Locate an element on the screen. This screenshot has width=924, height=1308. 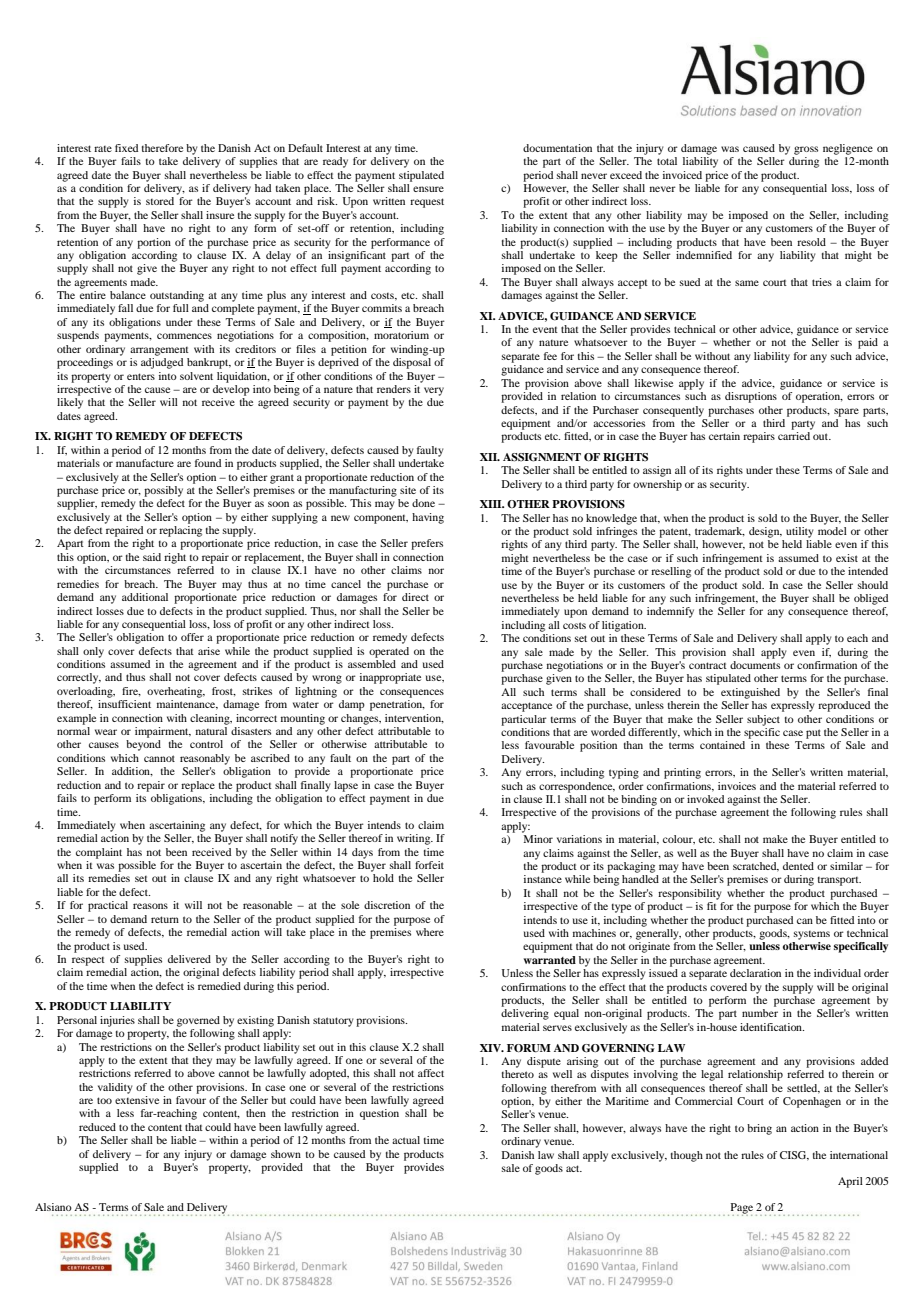
stored is located at coordinates (160, 201).
